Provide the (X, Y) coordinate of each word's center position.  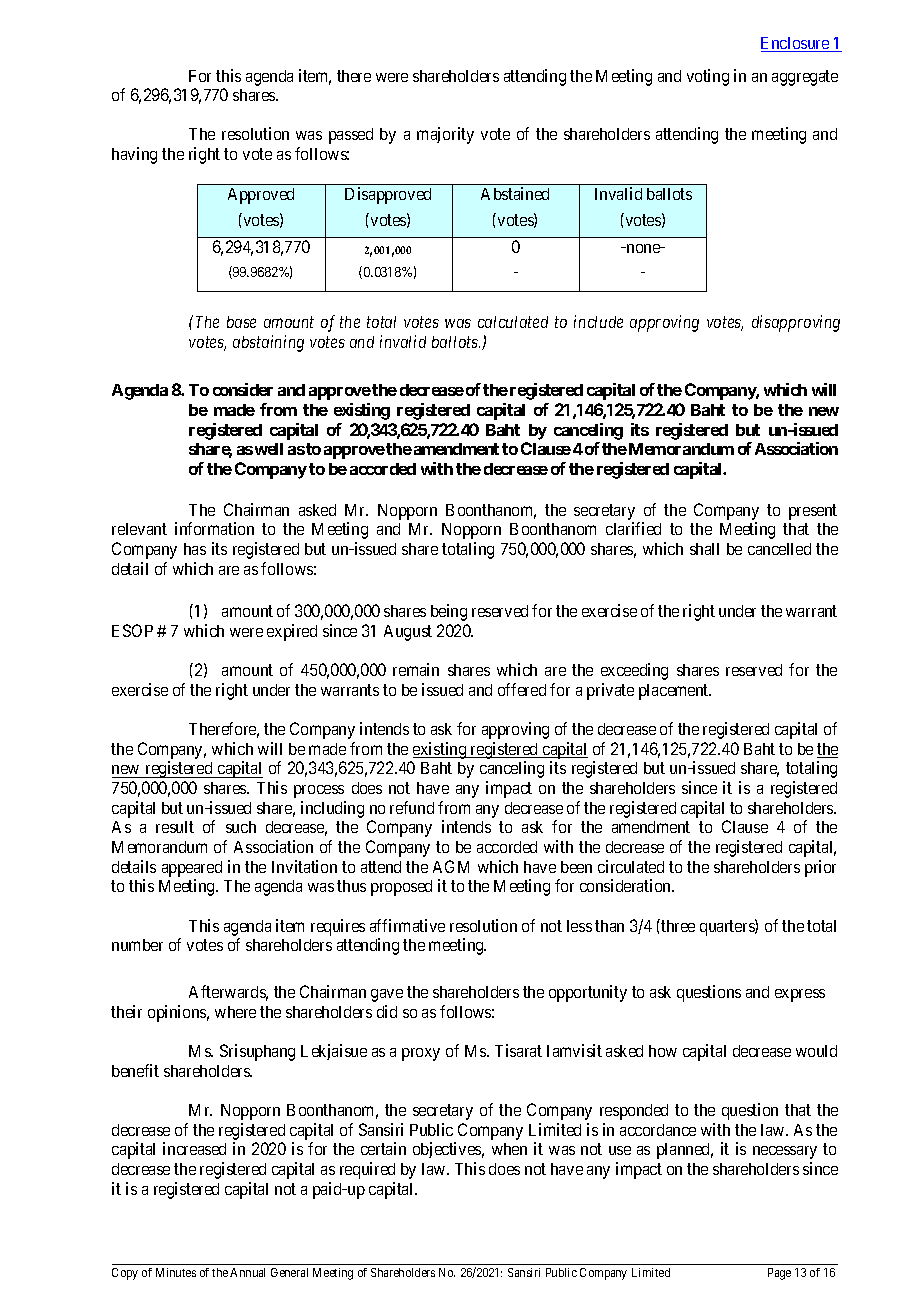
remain (416, 669)
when (509, 1149)
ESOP (132, 630)
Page (779, 1274)
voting (708, 77)
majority (445, 135)
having (134, 155)
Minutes (176, 1272)
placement (675, 692)
